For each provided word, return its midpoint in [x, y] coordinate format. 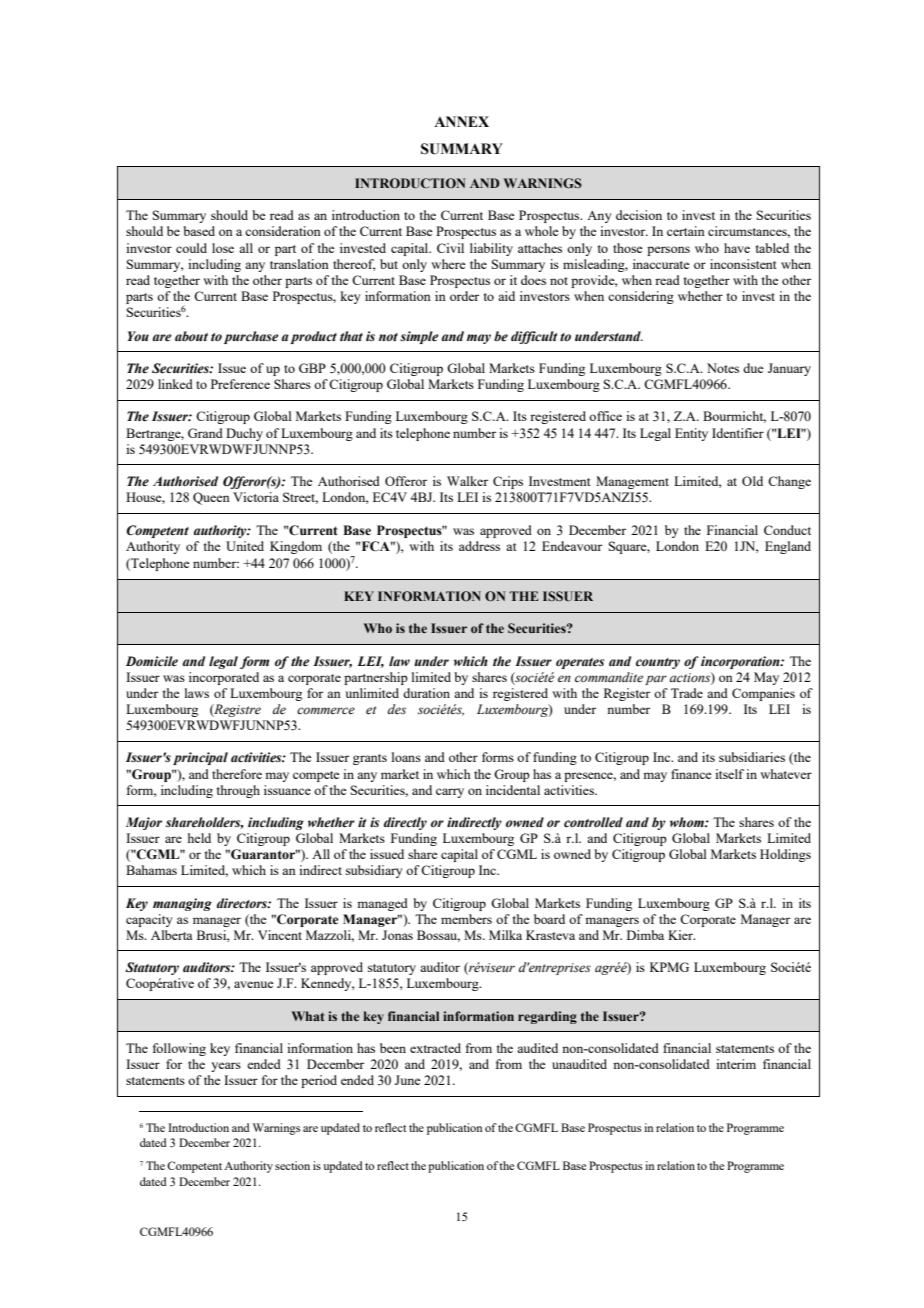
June [408, 1080]
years [226, 1067]
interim [736, 1064]
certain [686, 231]
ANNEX [461, 121]
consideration [283, 231]
